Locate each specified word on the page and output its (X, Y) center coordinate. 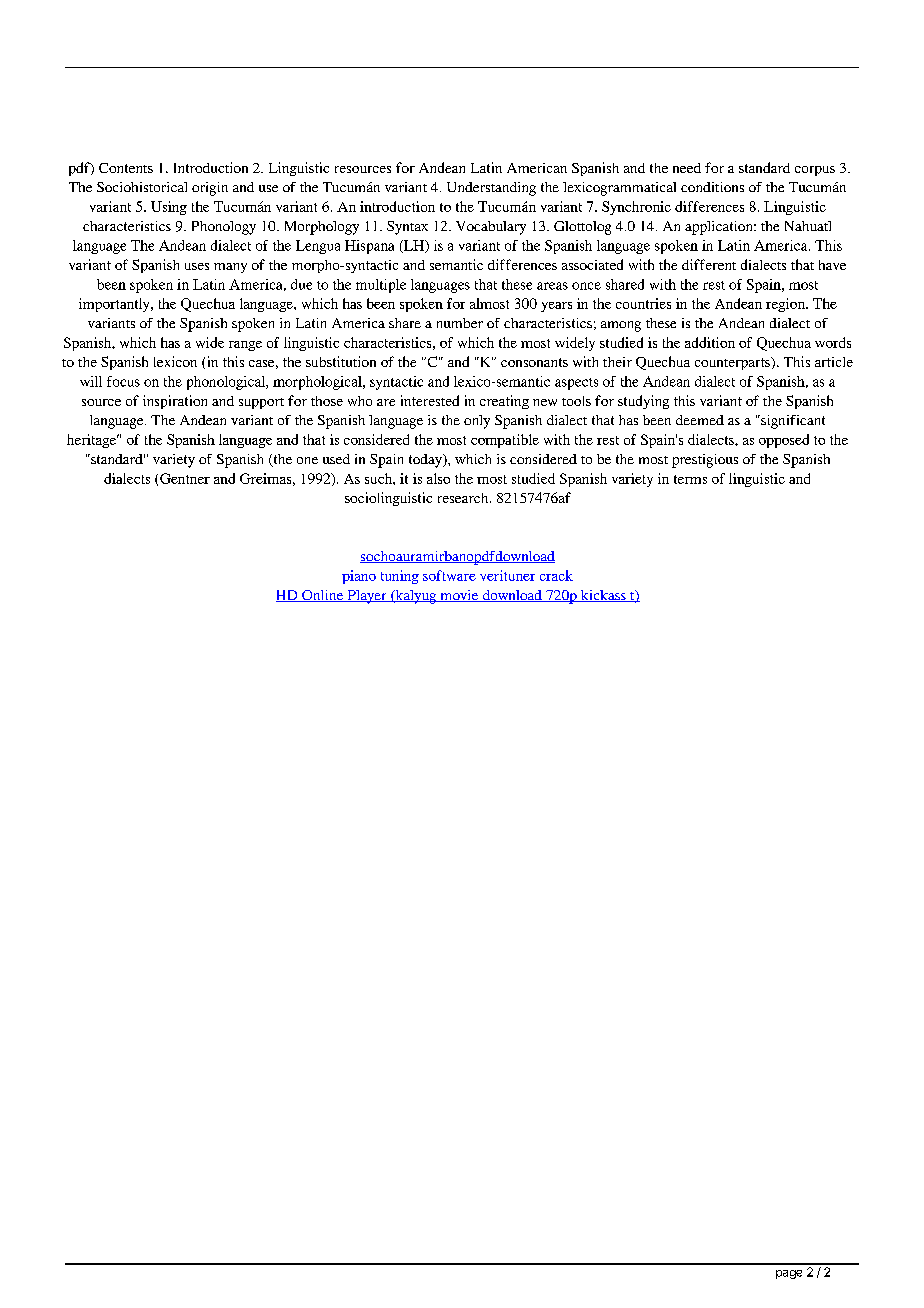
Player (367, 597)
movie (459, 596)
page (789, 1274)
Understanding (491, 189)
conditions (712, 187)
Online (323, 596)
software (449, 575)
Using (169, 208)
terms (690, 479)
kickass (603, 596)
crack (556, 575)
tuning (400, 577)
